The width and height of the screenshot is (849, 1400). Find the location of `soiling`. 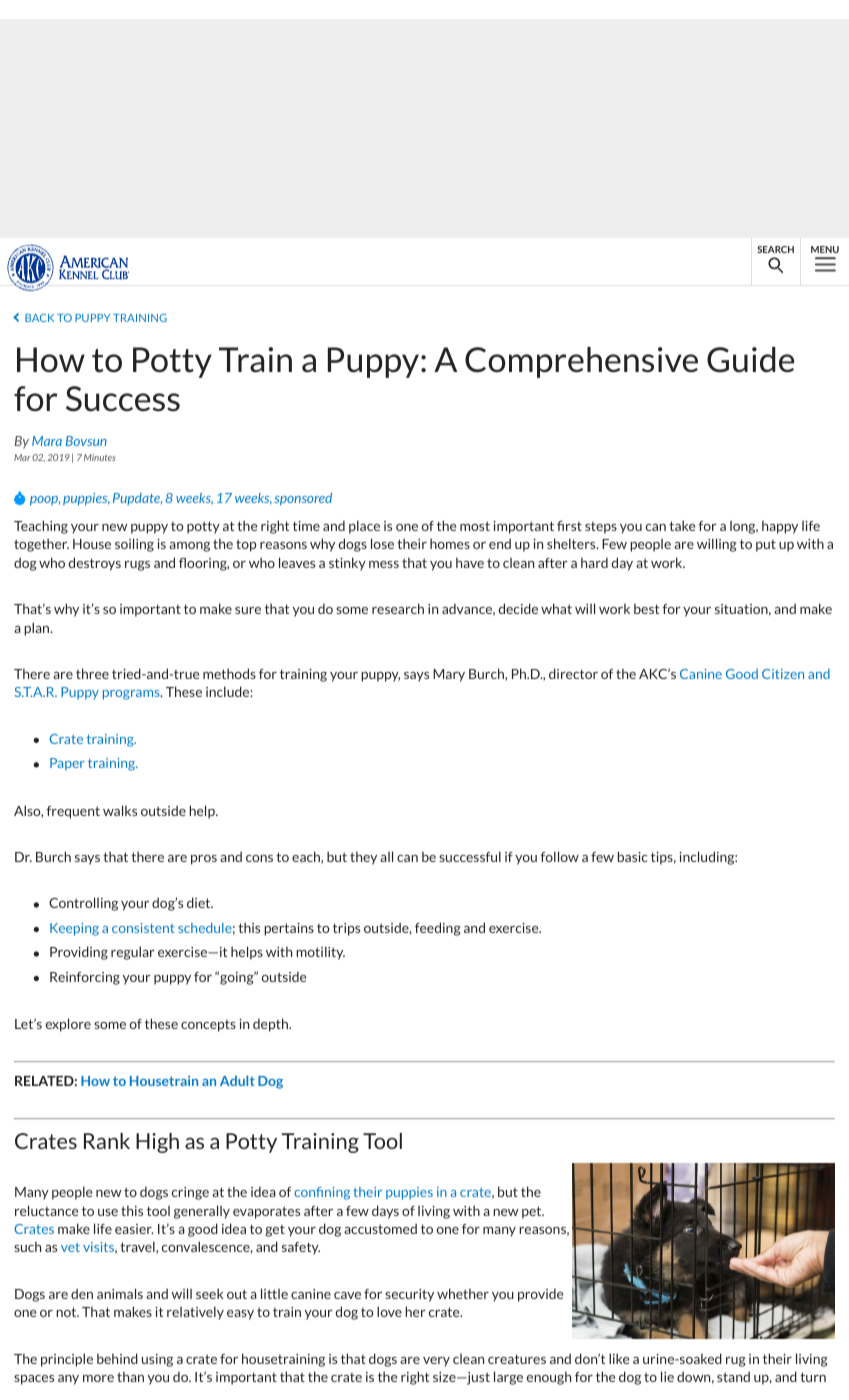

soiling is located at coordinates (134, 545).
